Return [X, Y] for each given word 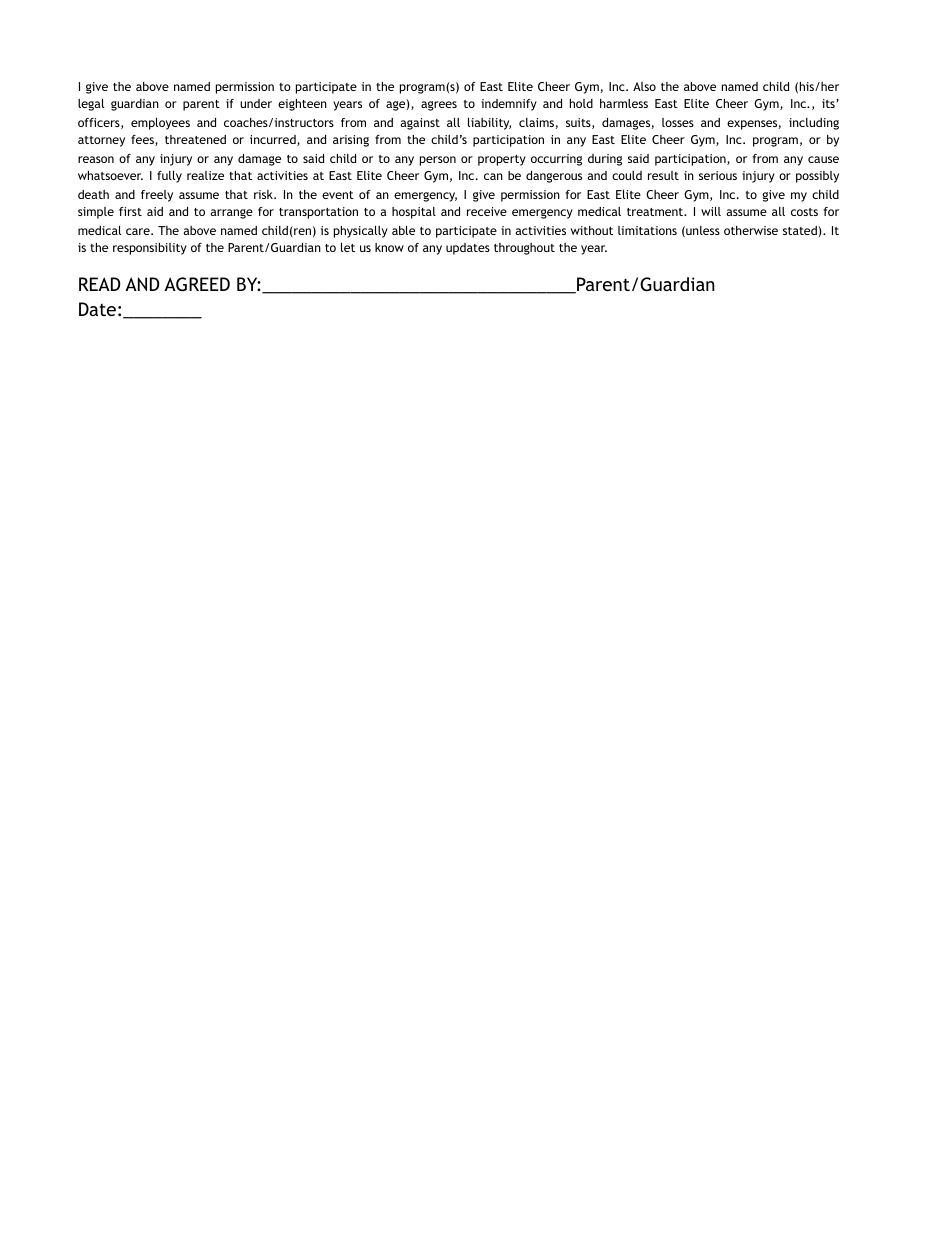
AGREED [197, 284]
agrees [439, 106]
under [256, 103]
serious [718, 175]
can [493, 176]
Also [644, 86]
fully [169, 177]
